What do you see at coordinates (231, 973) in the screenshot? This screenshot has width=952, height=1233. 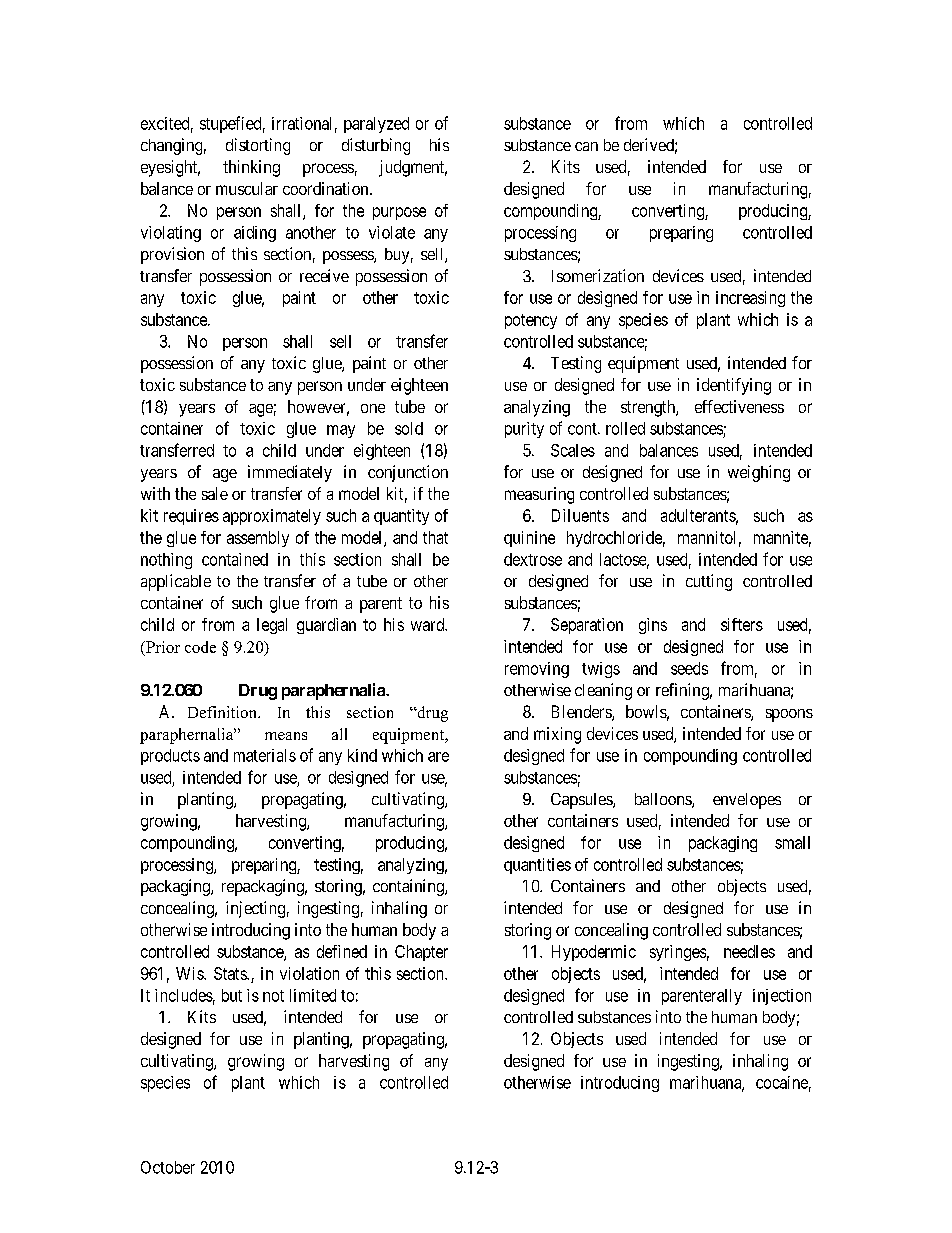 I see `Stats` at bounding box center [231, 973].
